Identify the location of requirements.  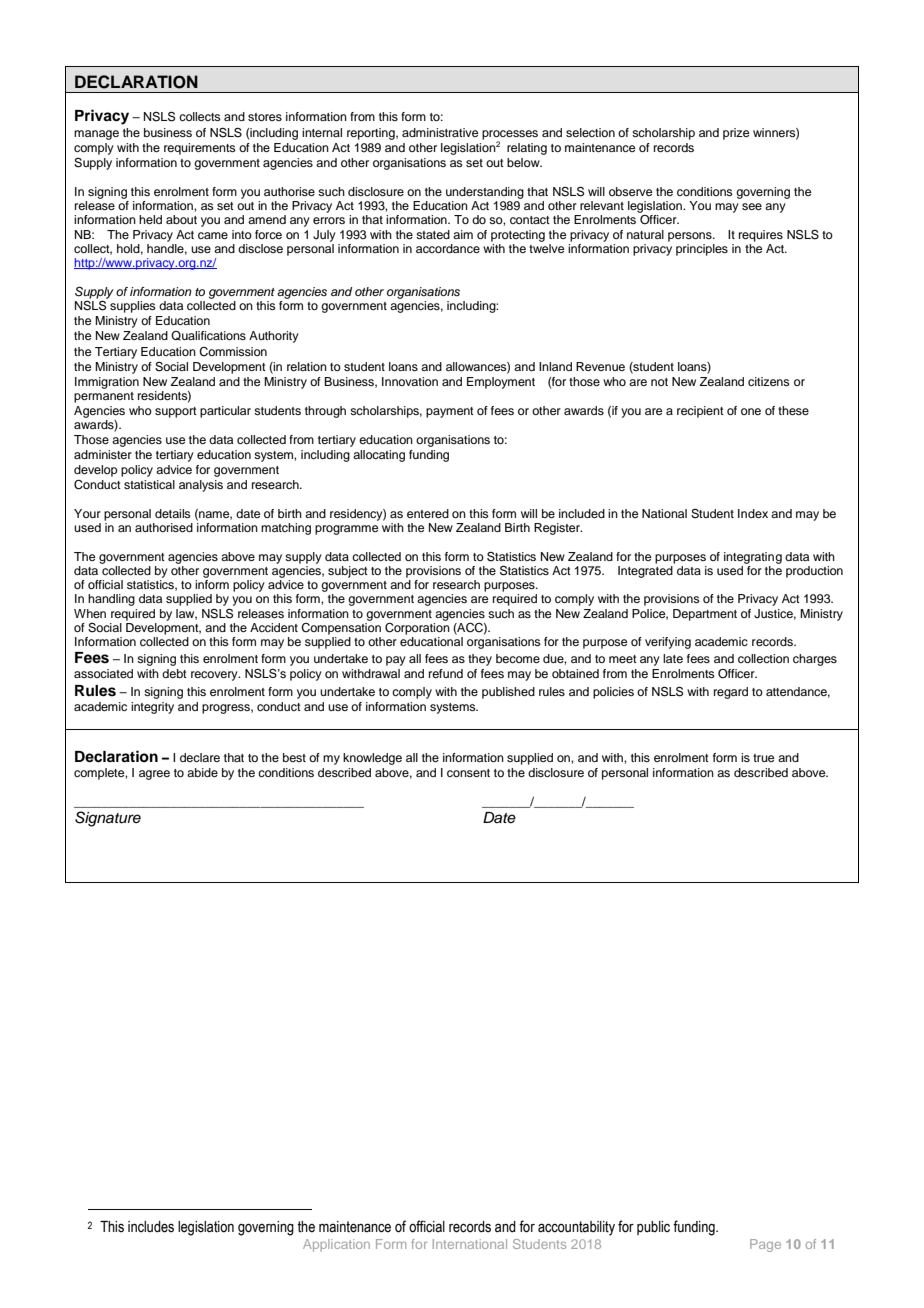
(200, 149).
